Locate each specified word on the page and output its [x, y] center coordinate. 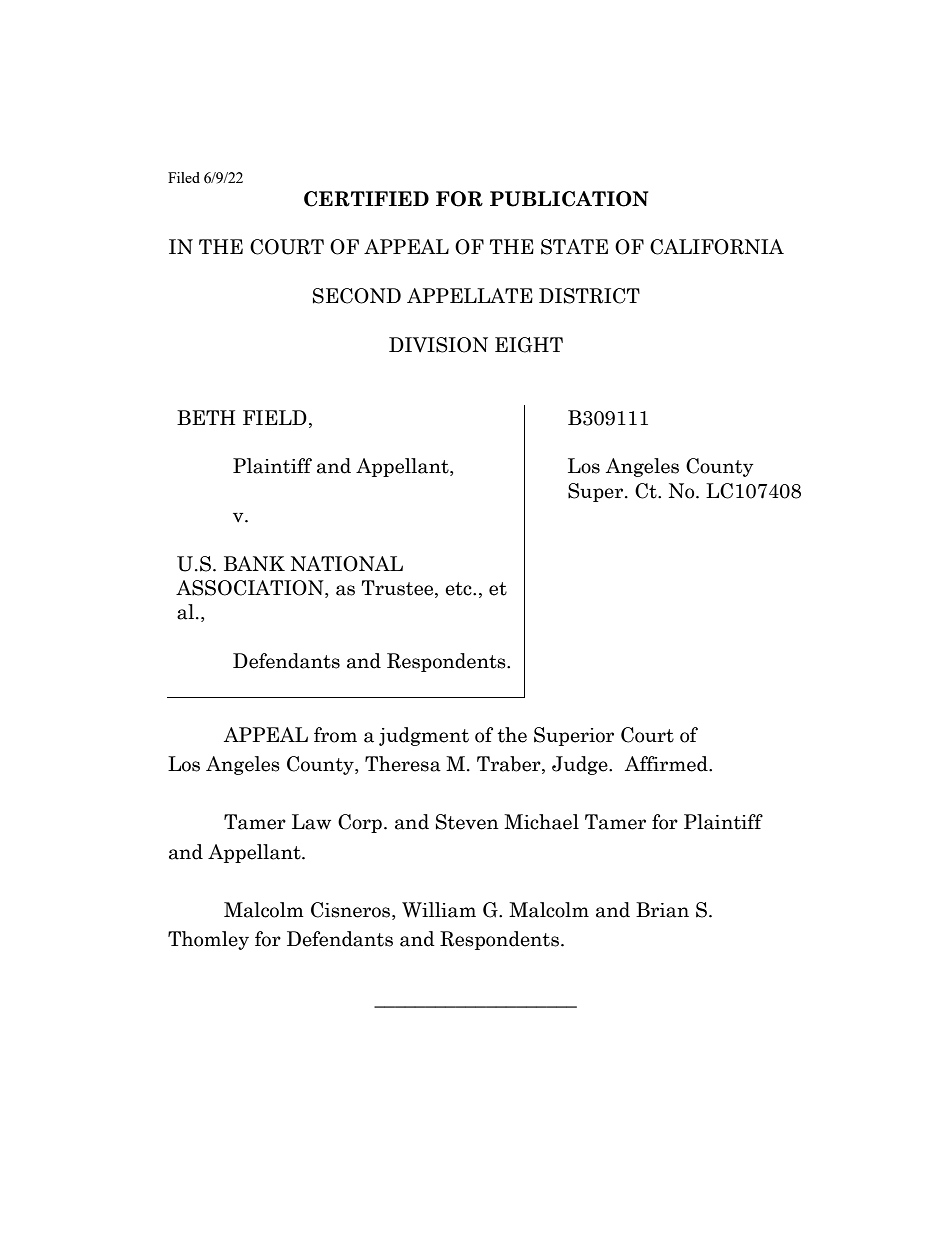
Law [311, 822]
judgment [424, 736]
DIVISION [438, 345]
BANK [254, 563]
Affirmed [667, 764]
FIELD [275, 417]
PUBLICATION [569, 199]
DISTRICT [589, 296]
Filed [184, 177]
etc [459, 589]
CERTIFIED [366, 199]
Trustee [399, 589]
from [335, 735]
